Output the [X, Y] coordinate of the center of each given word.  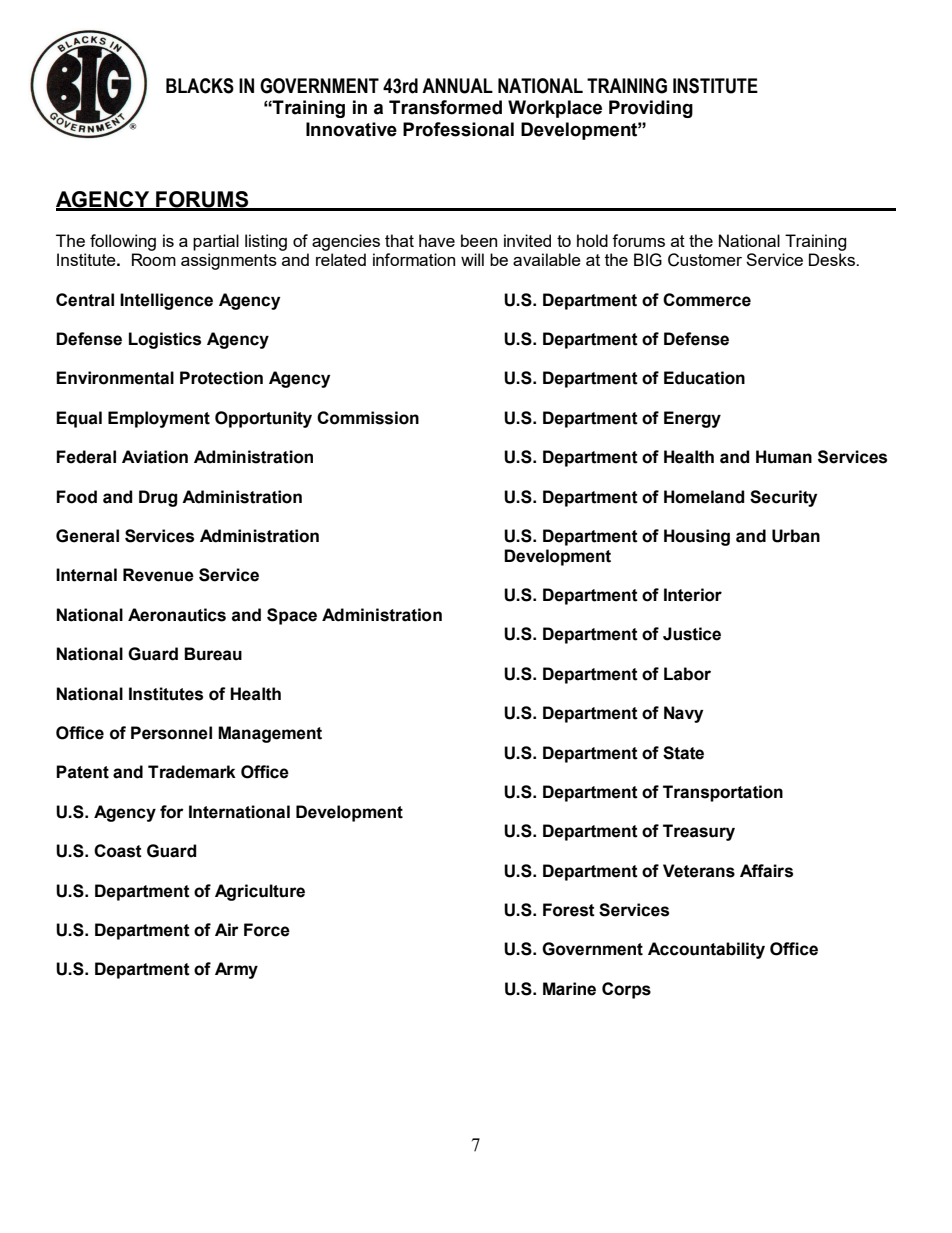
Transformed [445, 107]
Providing [651, 109]
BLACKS [200, 86]
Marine [569, 989]
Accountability [706, 950]
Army [236, 970]
